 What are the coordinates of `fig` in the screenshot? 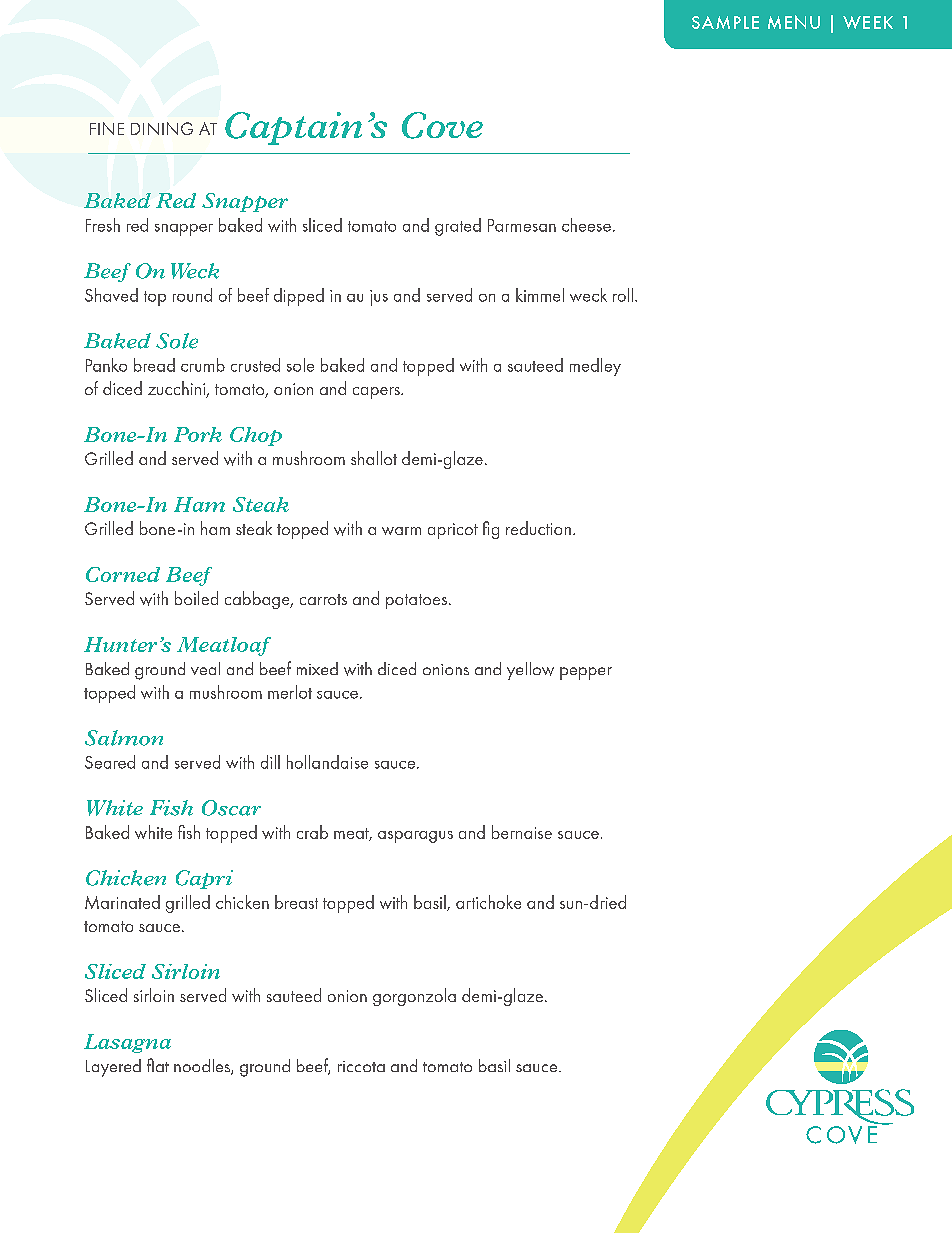 It's located at (491, 530).
